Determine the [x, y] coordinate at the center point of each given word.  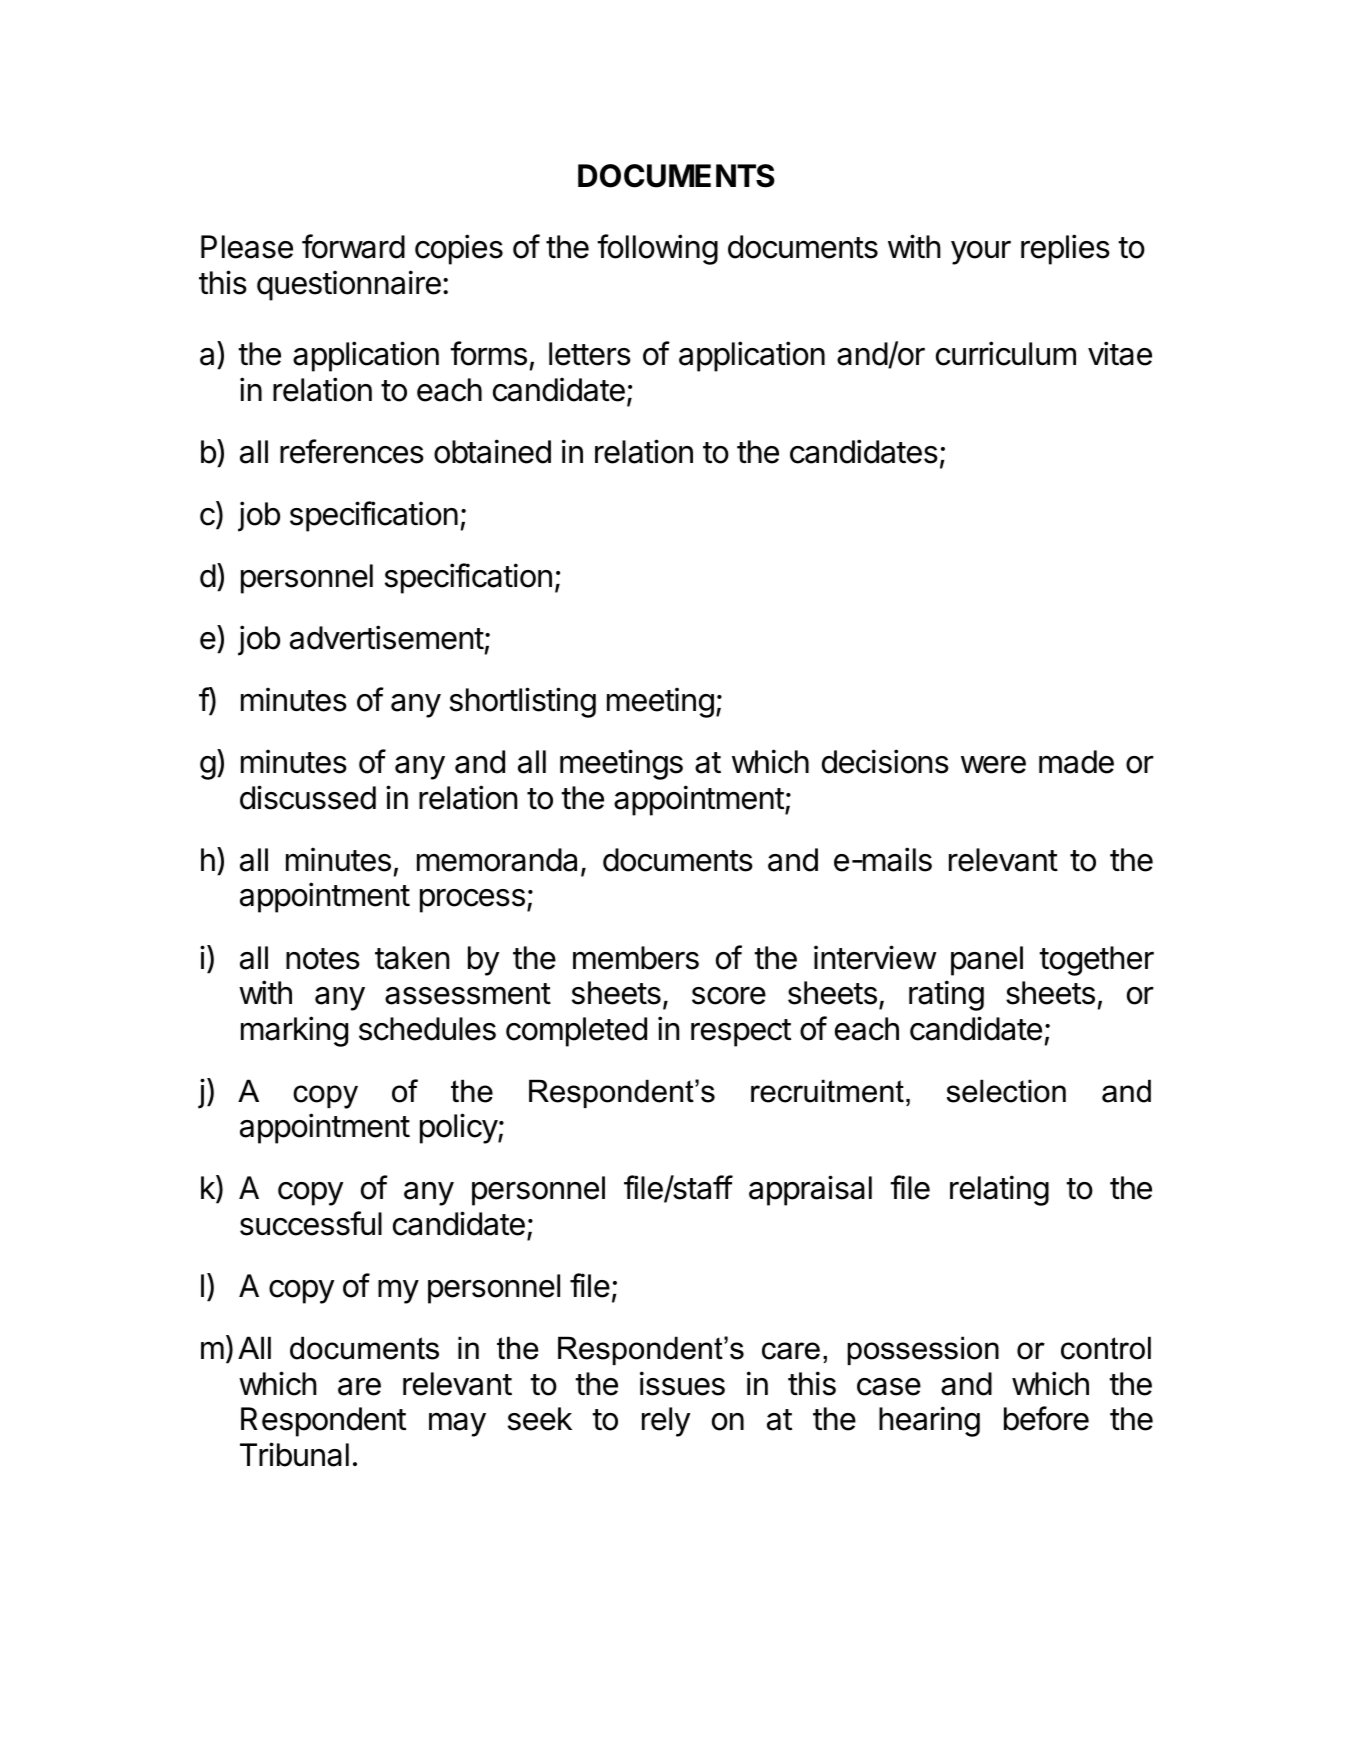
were [993, 765]
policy [459, 1128]
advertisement [387, 637]
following [657, 249]
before [1046, 1418]
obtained [492, 451]
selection [1006, 1091]
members [636, 958]
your [981, 253]
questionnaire [349, 285]
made [1076, 762]
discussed [308, 797]
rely [666, 1422]
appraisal [810, 1190]
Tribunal [294, 1454]
